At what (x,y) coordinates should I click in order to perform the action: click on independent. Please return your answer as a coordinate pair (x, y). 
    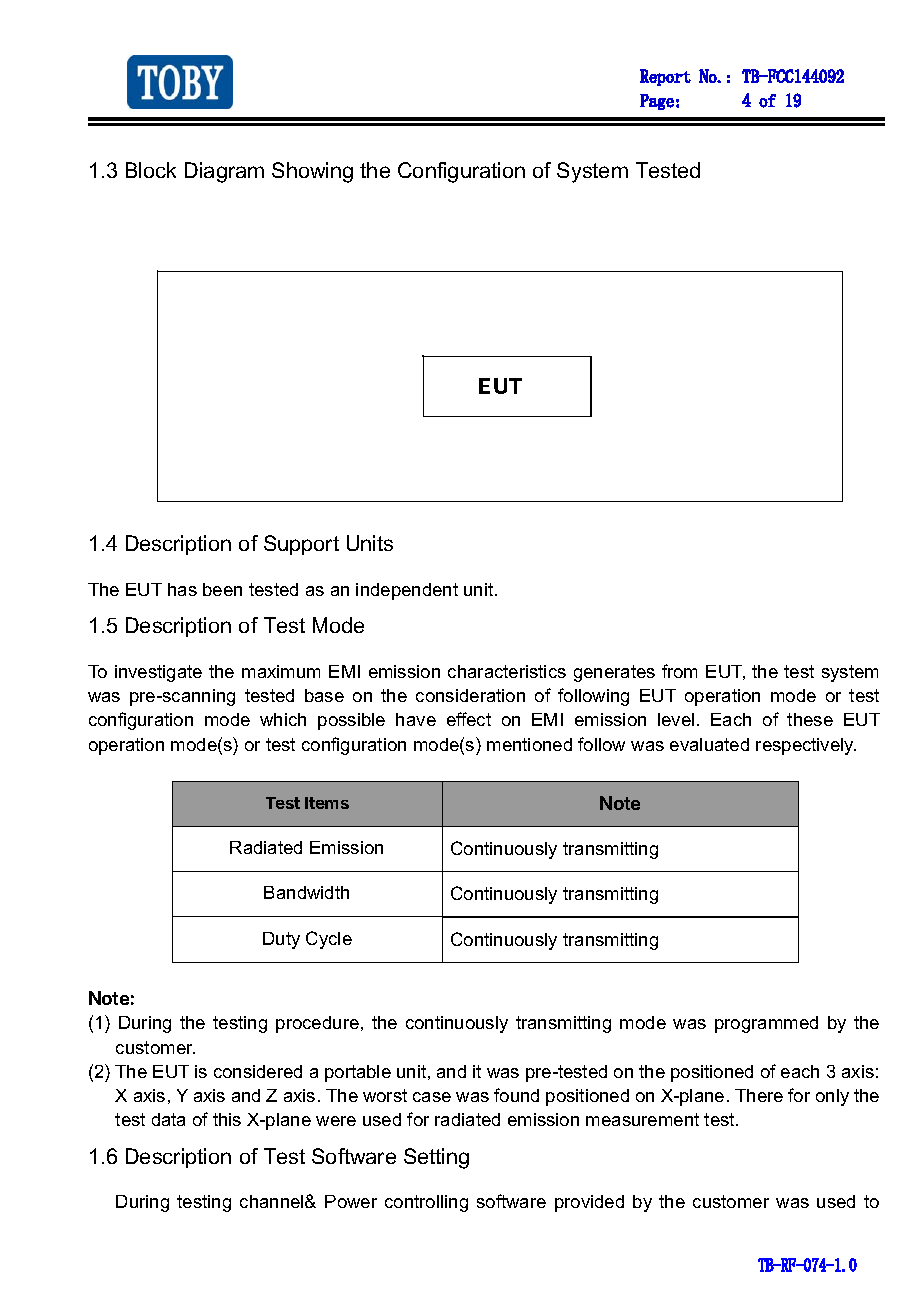
    Looking at the image, I should click on (407, 591).
